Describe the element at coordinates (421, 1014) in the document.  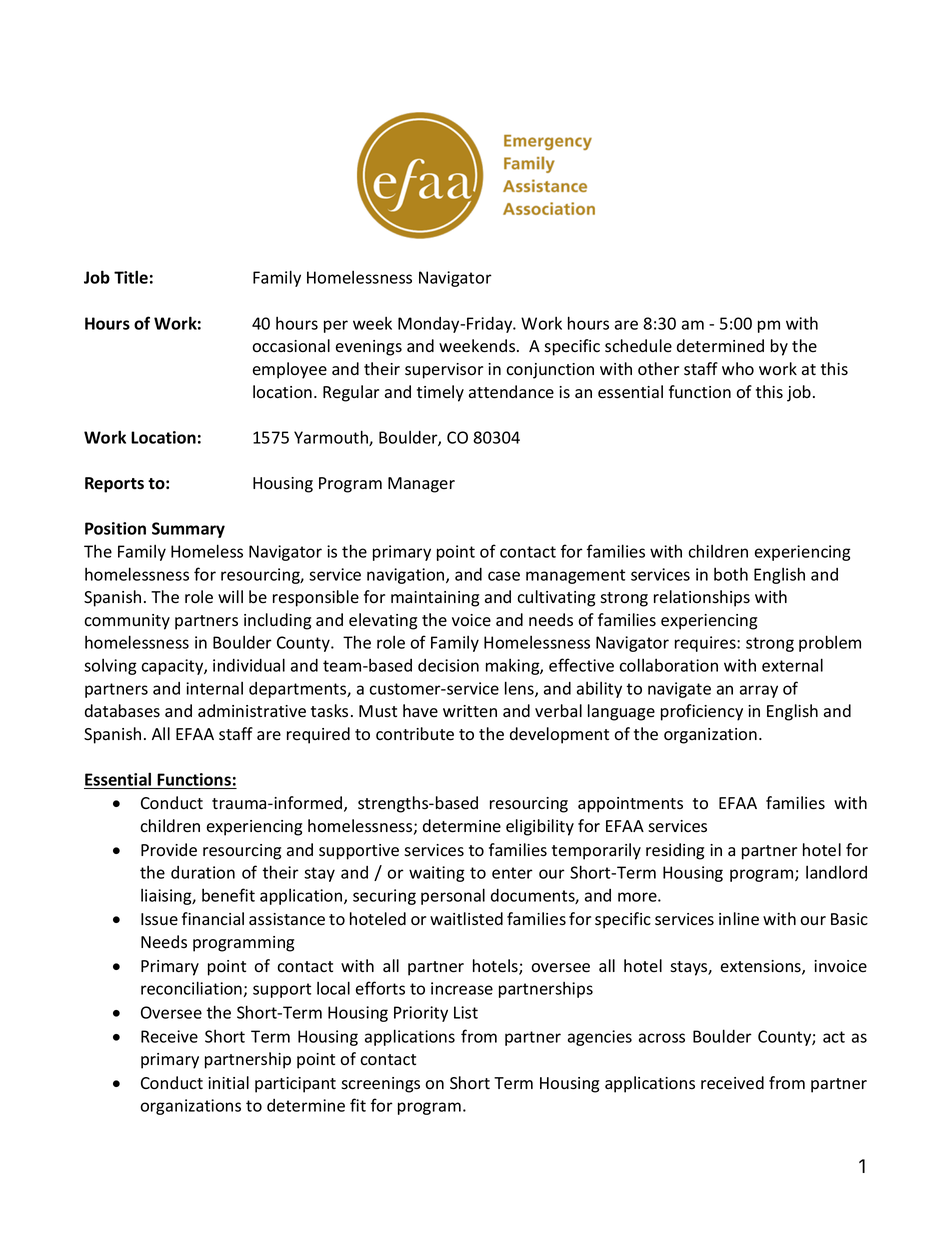
I see `Priority` at that location.
